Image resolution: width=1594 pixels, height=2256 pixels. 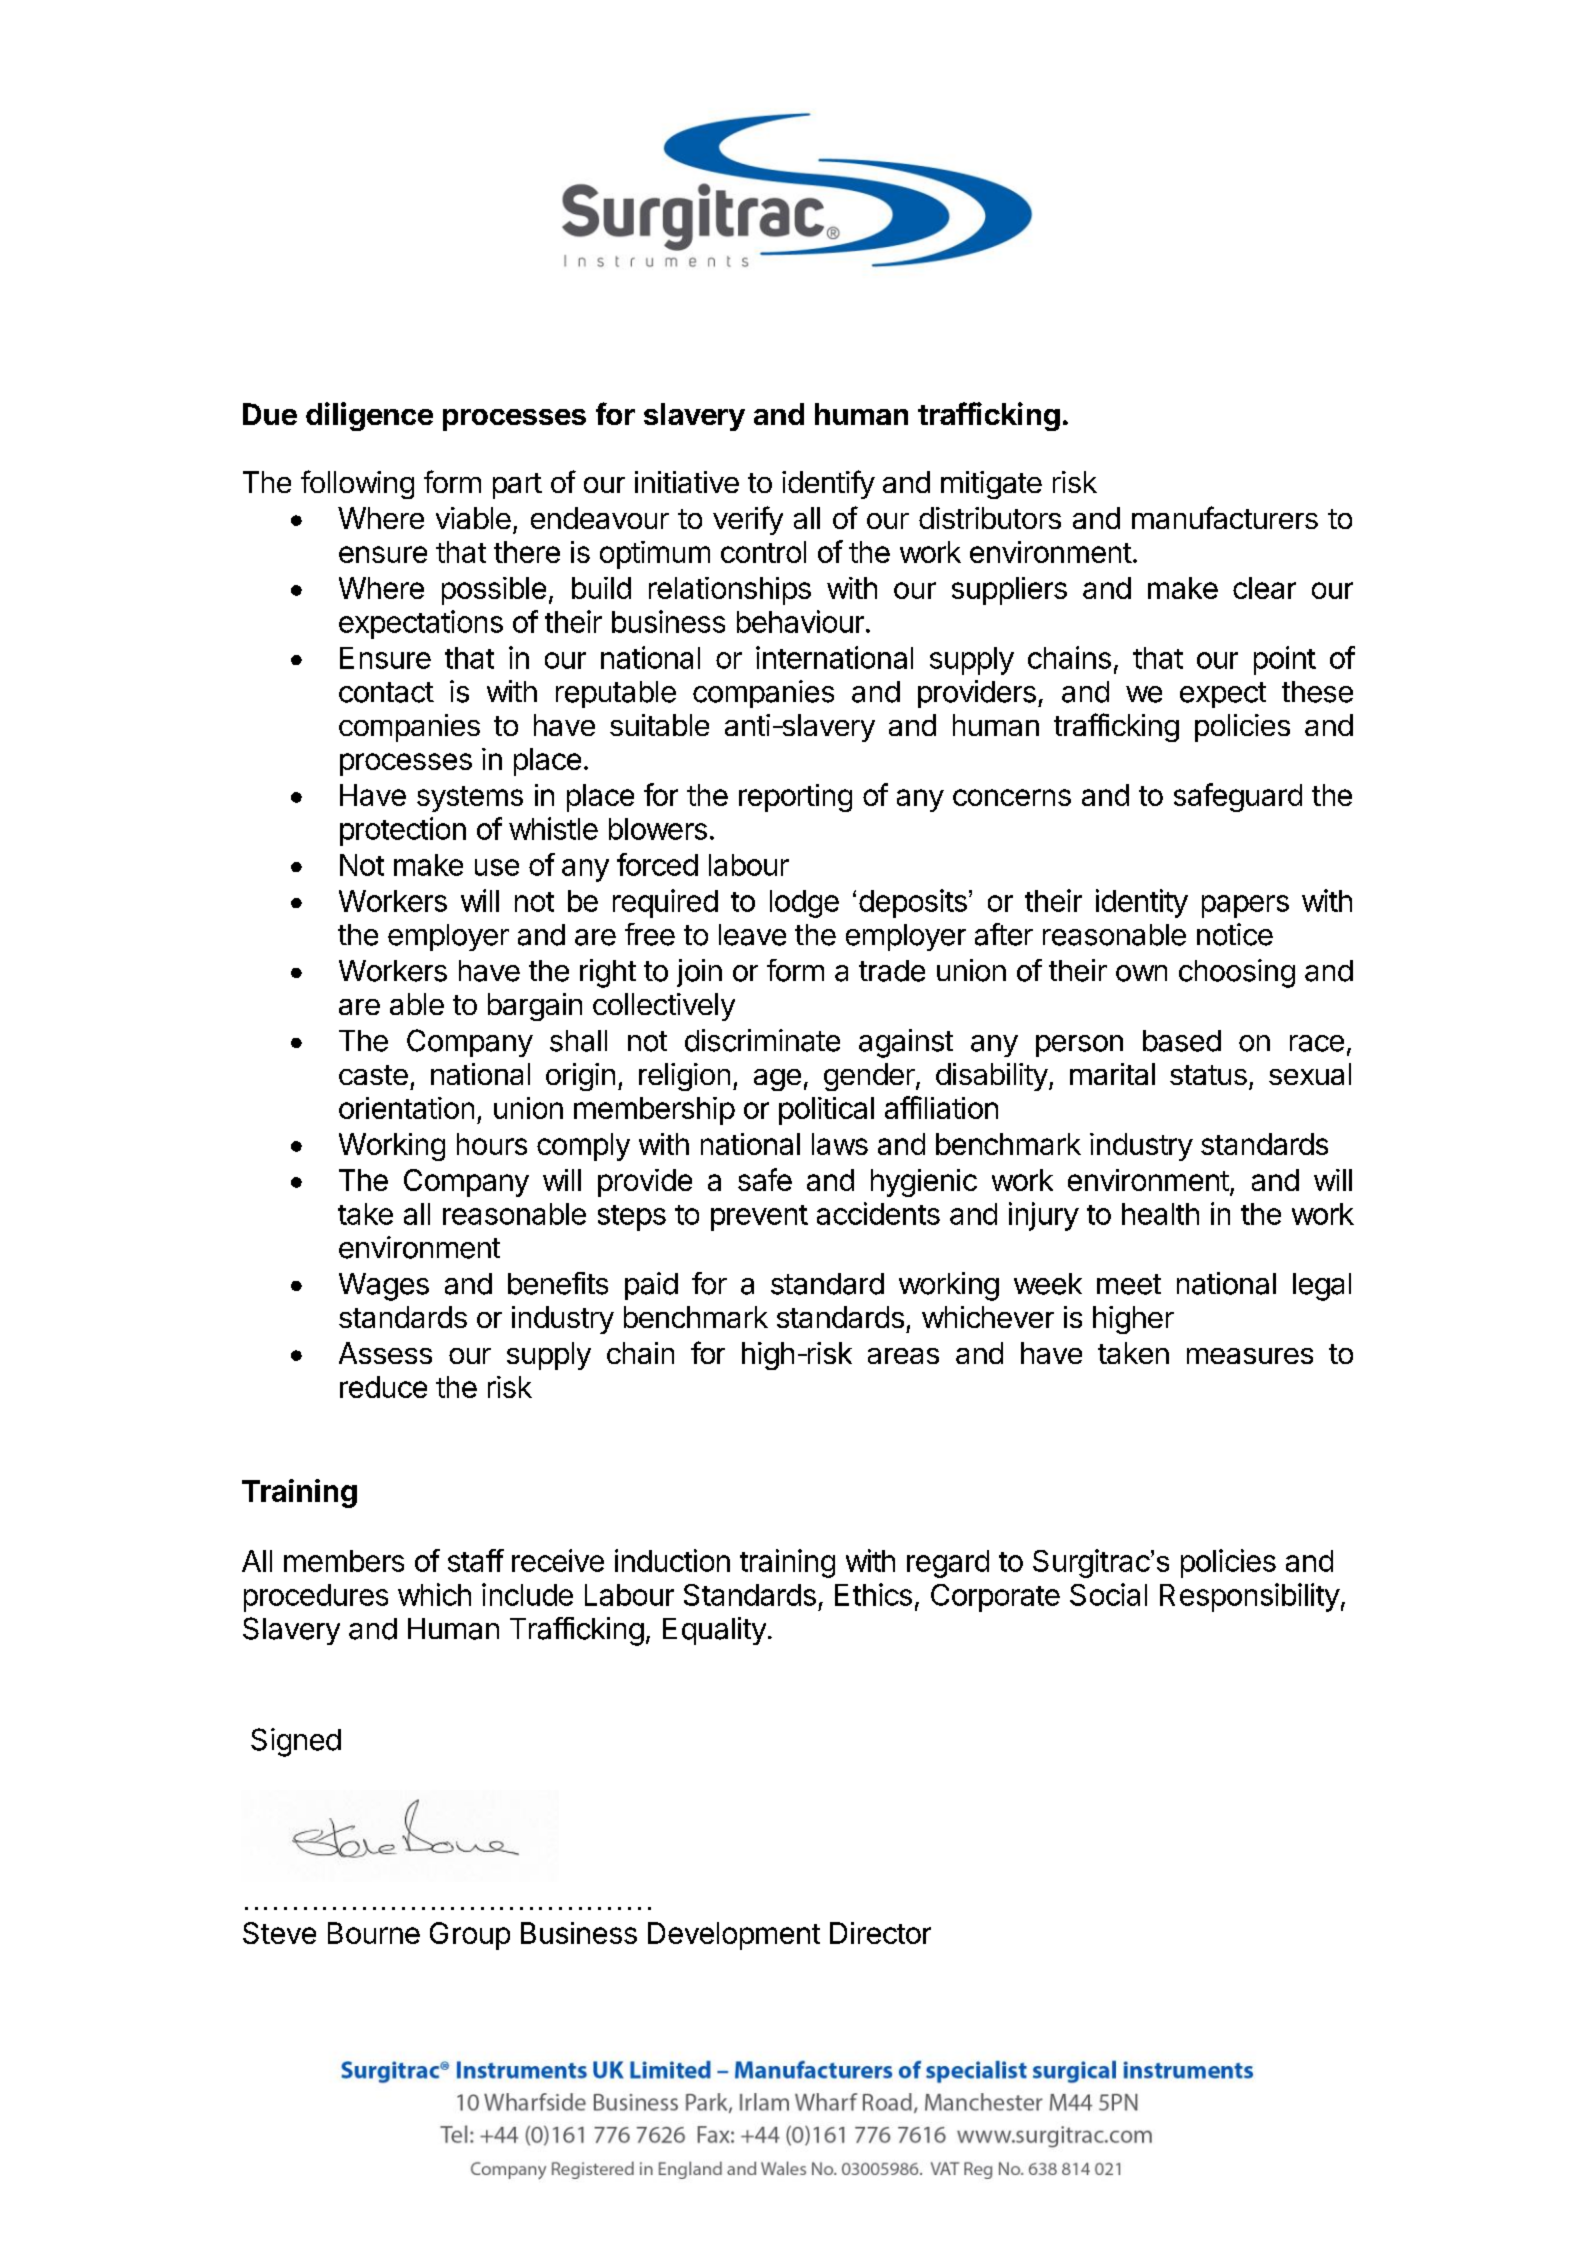 What do you see at coordinates (357, 484) in the page?
I see `following` at bounding box center [357, 484].
